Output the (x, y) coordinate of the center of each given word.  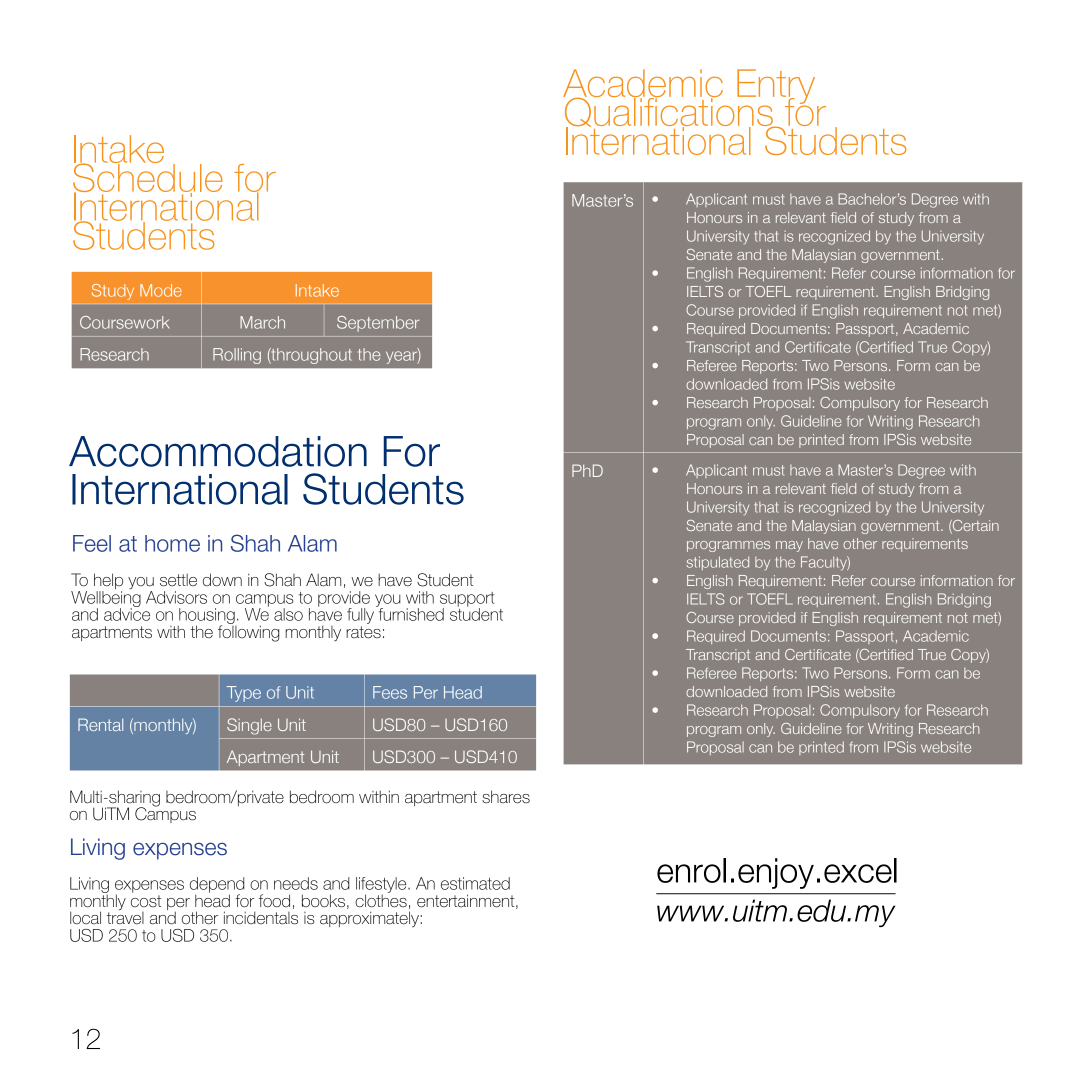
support (467, 600)
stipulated (717, 563)
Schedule (148, 178)
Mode (161, 290)
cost (146, 901)
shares (506, 797)
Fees (390, 692)
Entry (776, 87)
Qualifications (669, 112)
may (789, 546)
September (378, 324)
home (172, 543)
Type (243, 694)
